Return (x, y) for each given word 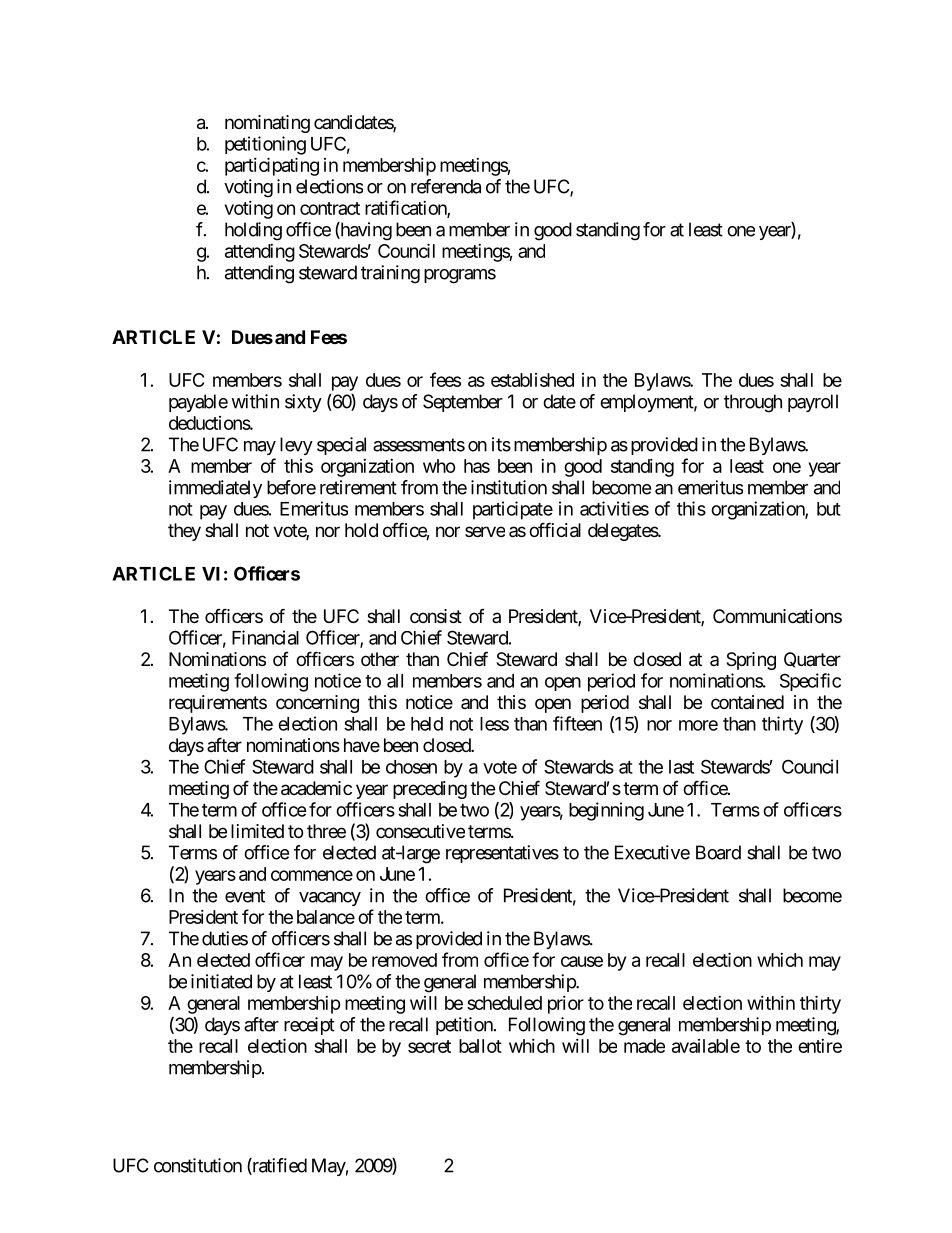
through (753, 403)
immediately (215, 489)
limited (257, 831)
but (829, 509)
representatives (502, 854)
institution (509, 487)
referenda (446, 186)
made (644, 1046)
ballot (480, 1046)
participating (272, 166)
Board (718, 852)
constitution (198, 1165)
